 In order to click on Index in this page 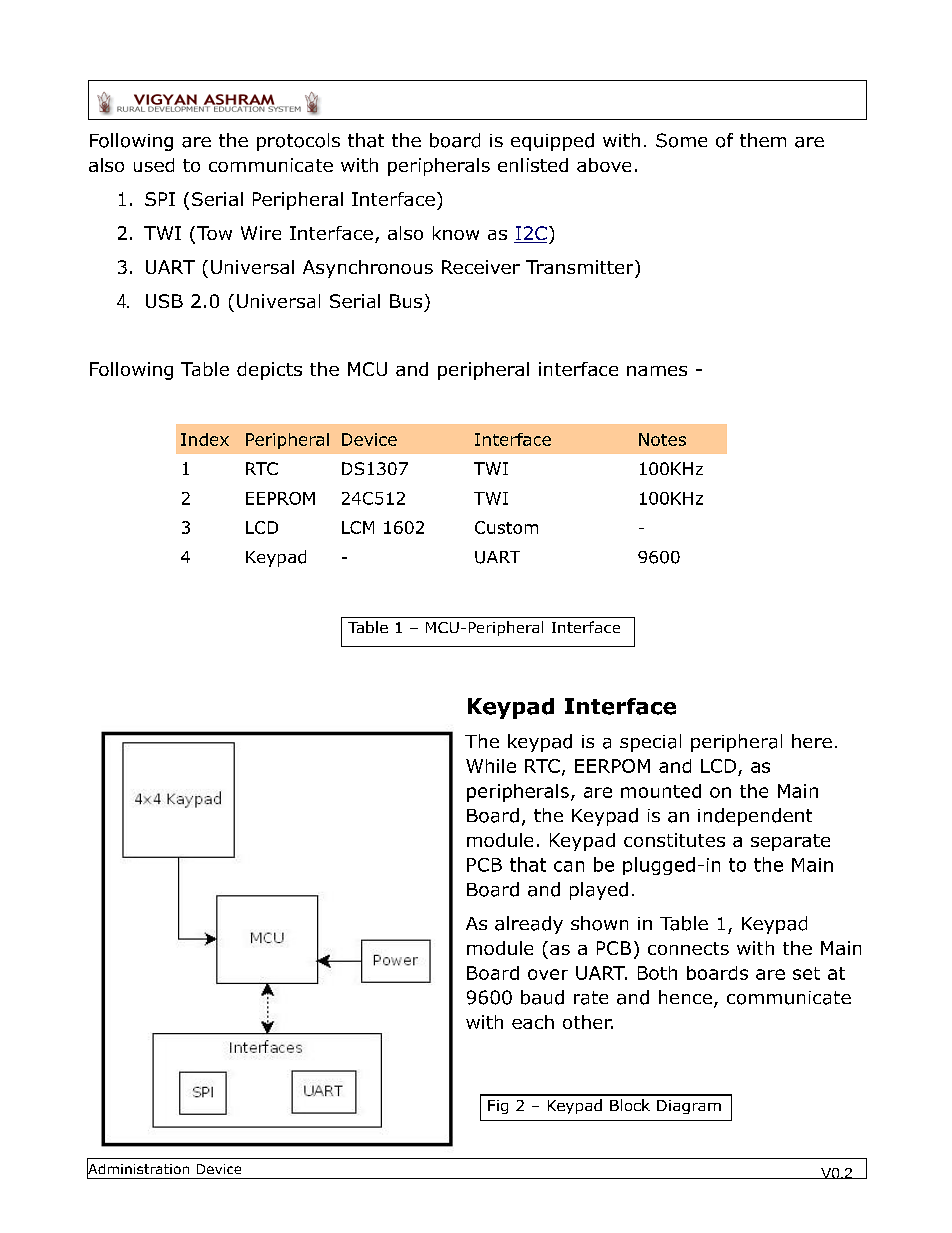, I will do `click(205, 439)`.
